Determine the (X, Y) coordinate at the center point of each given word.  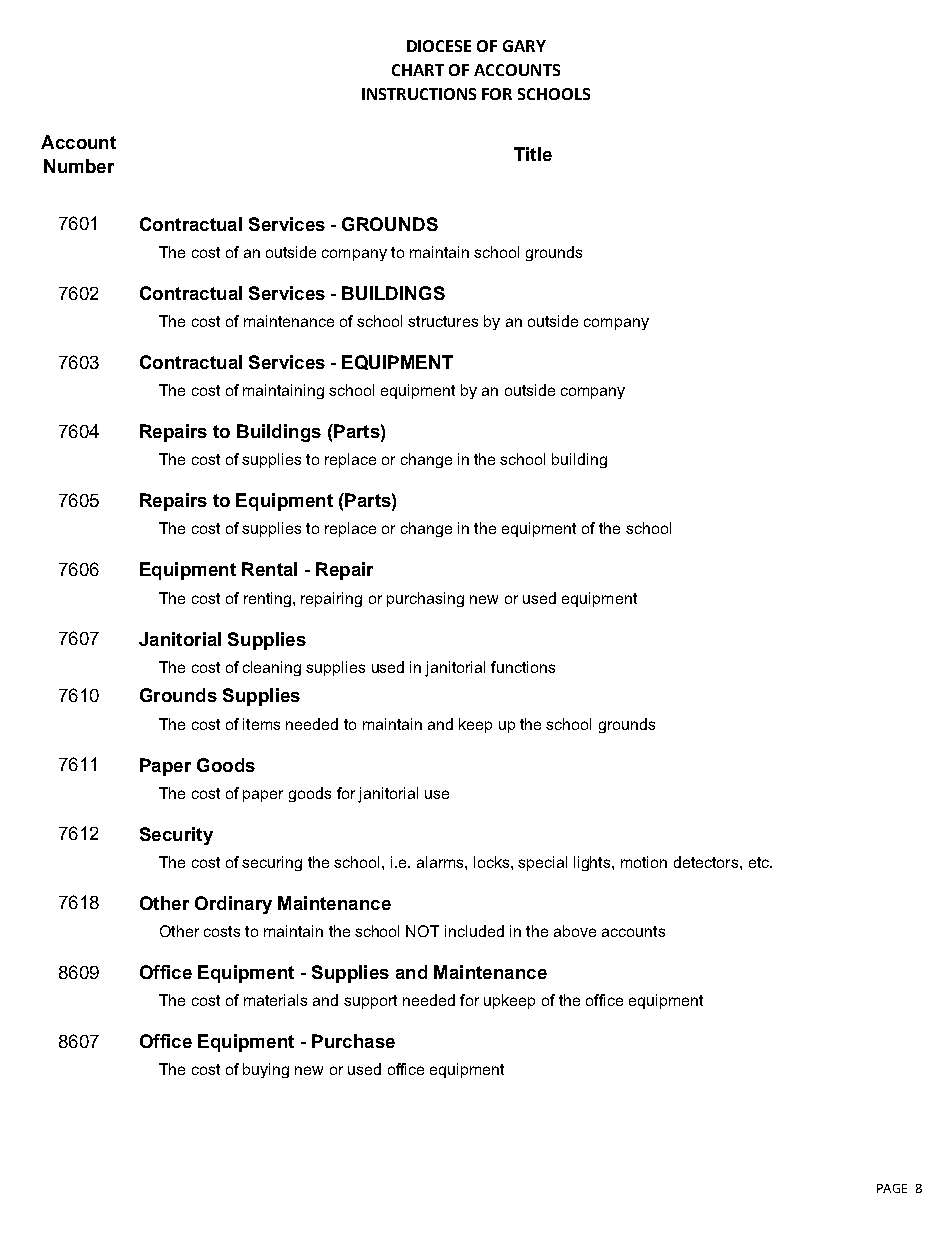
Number (79, 166)
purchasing (425, 599)
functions (523, 667)
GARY (524, 46)
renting (267, 599)
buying (266, 1070)
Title (533, 154)
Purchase (353, 1041)
